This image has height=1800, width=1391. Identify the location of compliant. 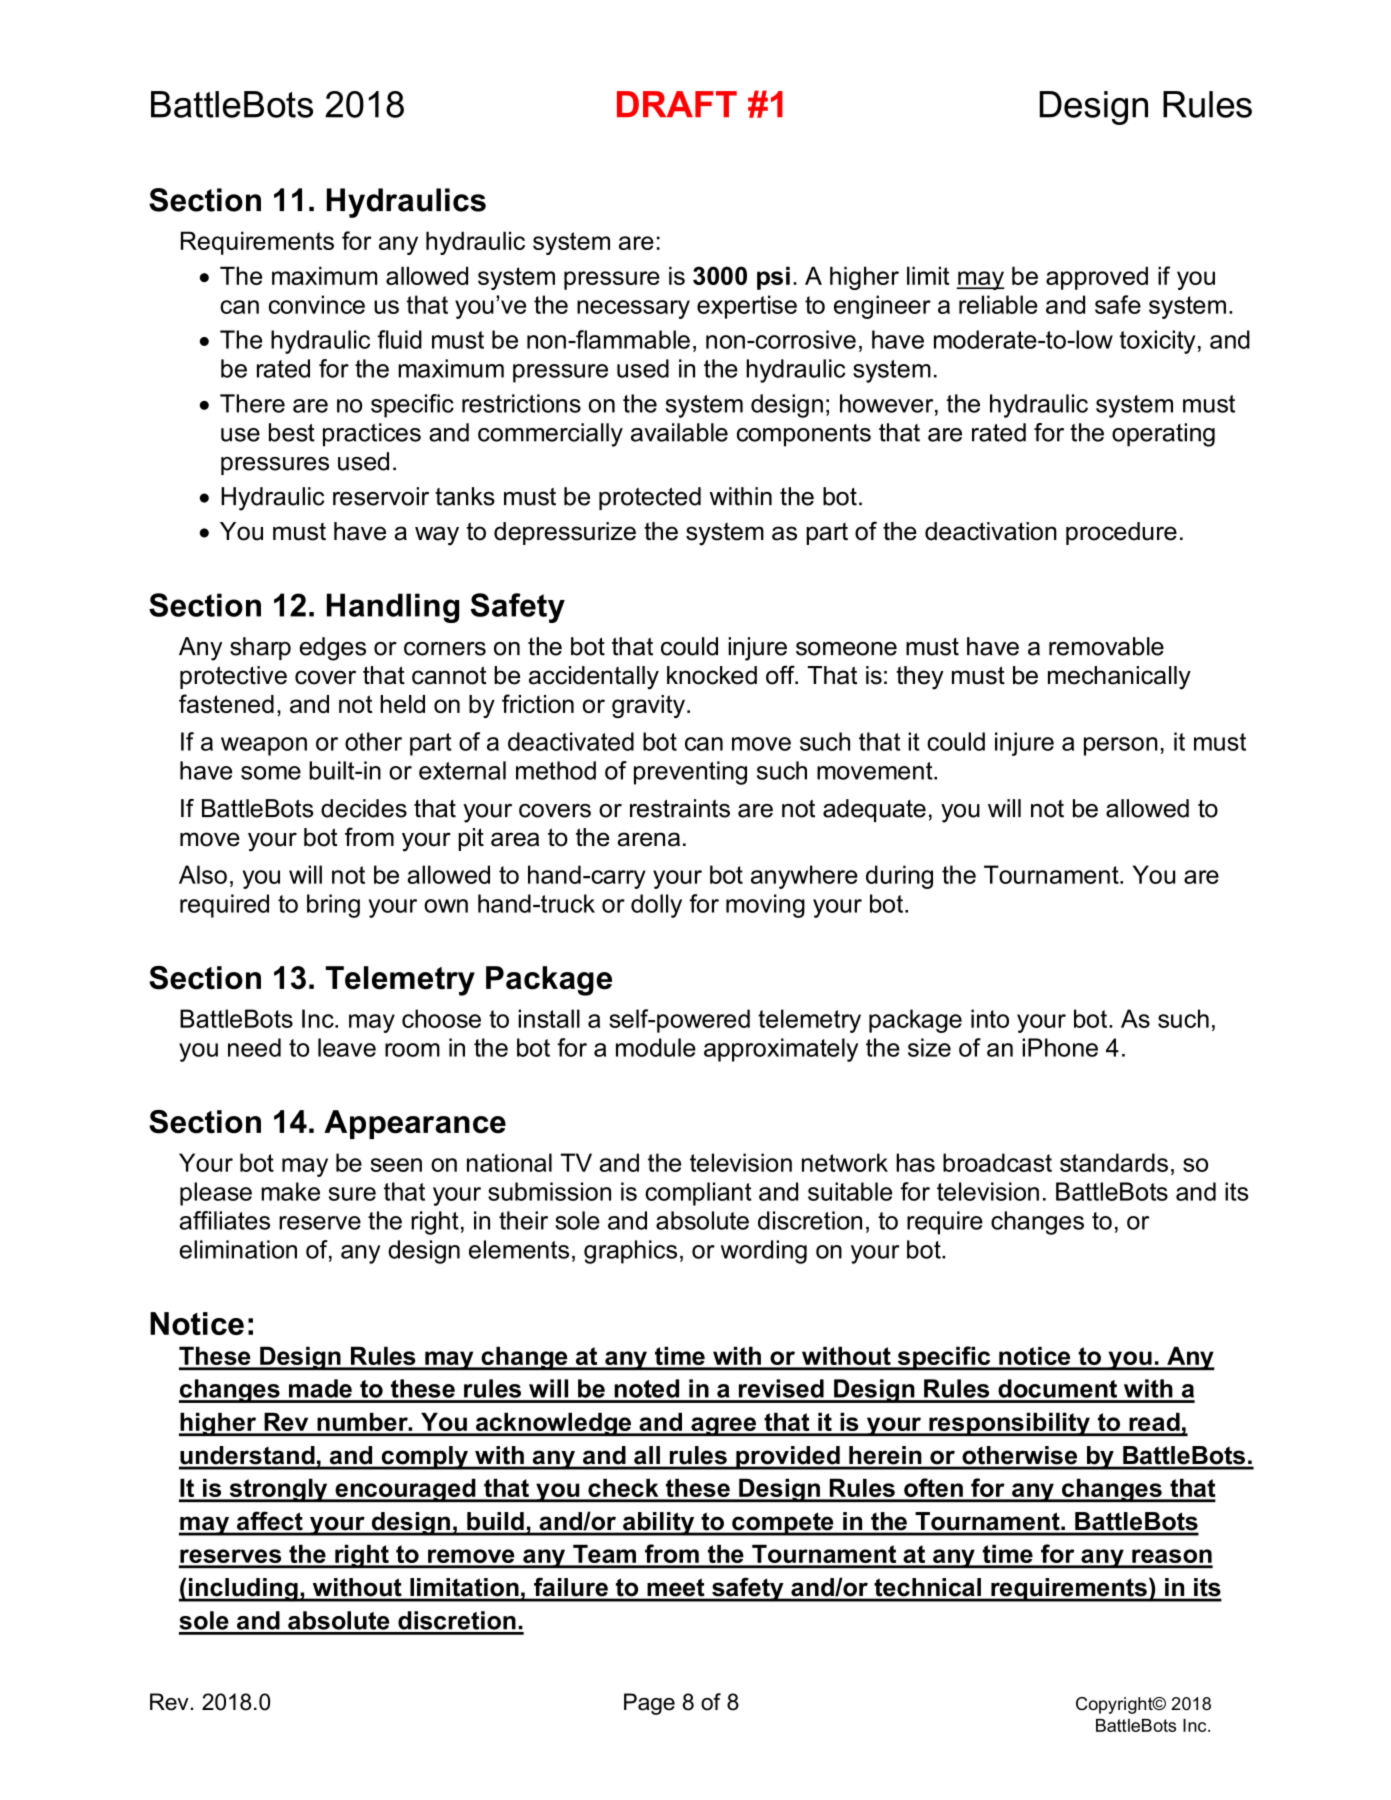
(698, 1194).
